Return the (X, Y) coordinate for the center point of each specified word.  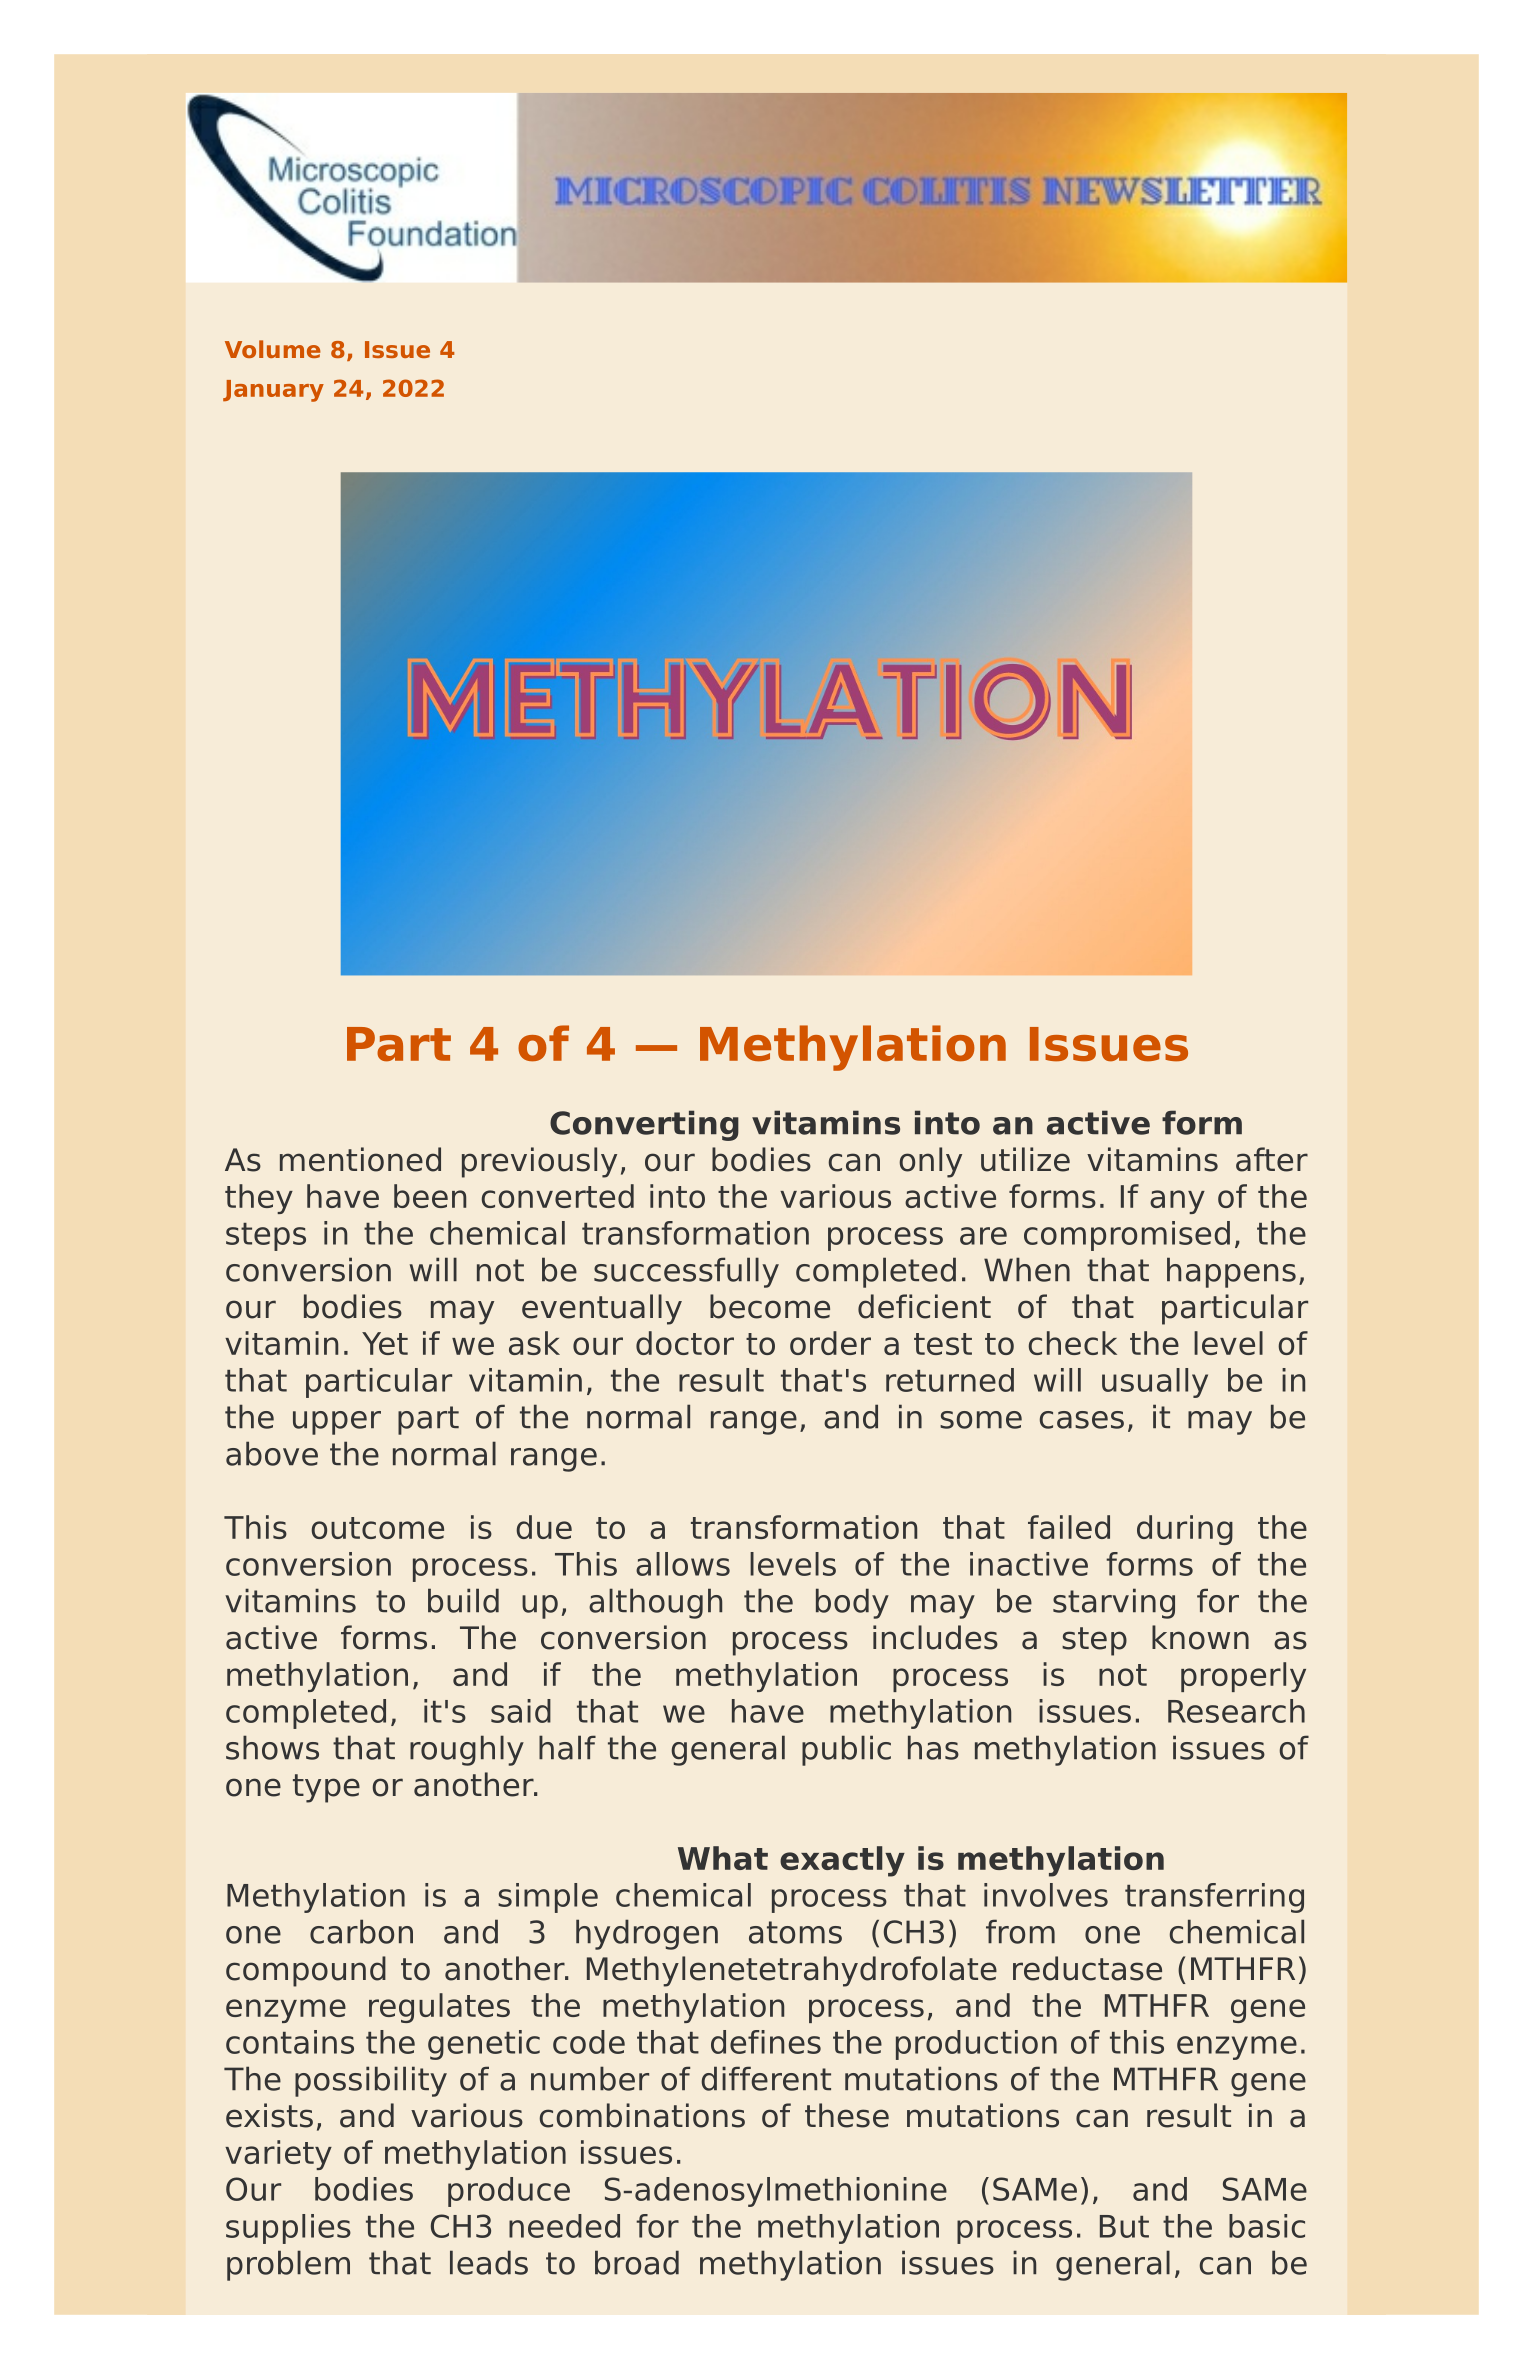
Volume (273, 349)
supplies (288, 2229)
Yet (385, 1343)
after (1272, 1159)
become (770, 1306)
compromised (1127, 1236)
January (273, 391)
